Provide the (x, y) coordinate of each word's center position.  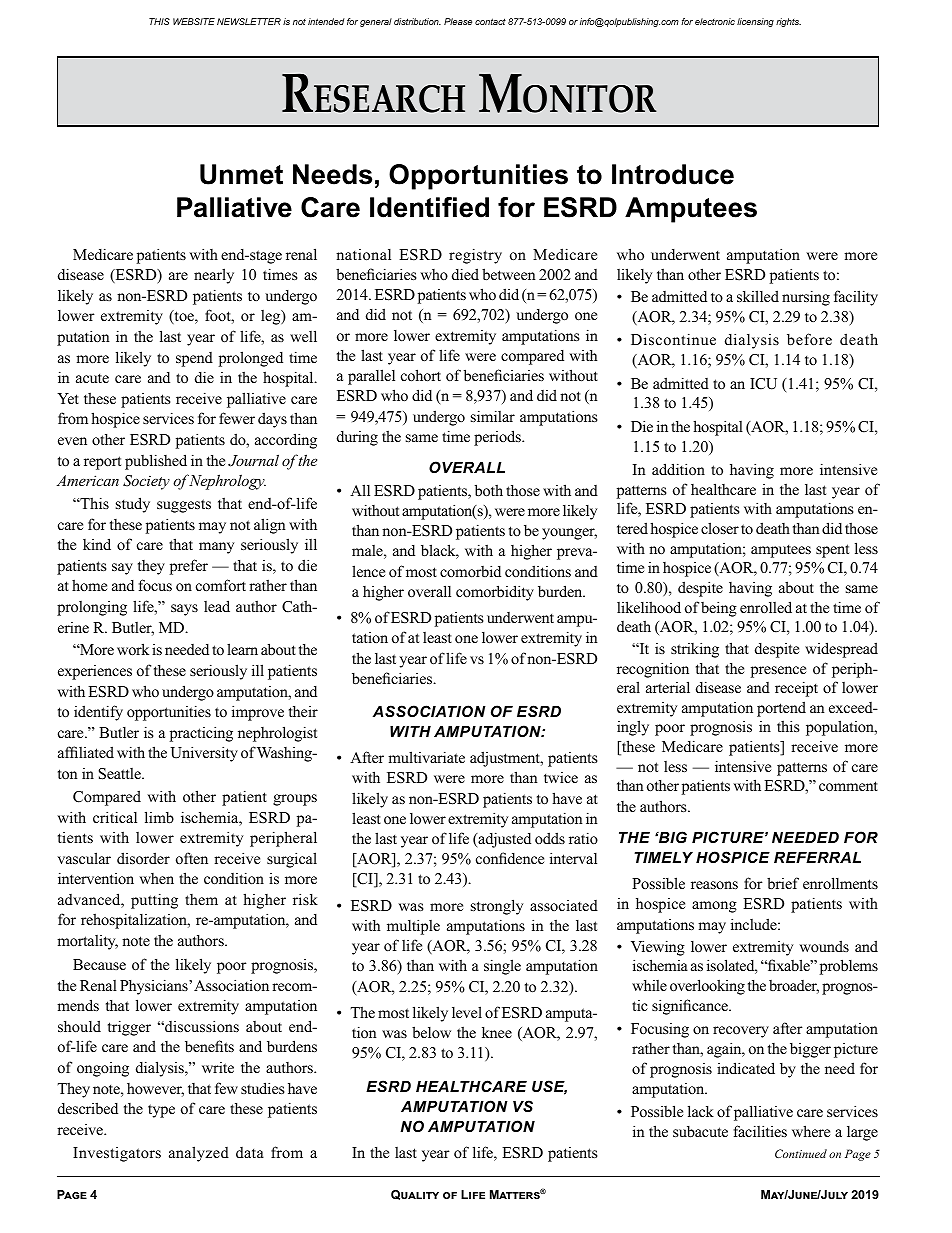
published (156, 462)
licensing (755, 22)
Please (458, 21)
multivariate (426, 757)
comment (848, 786)
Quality (415, 1195)
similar (493, 416)
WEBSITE (194, 21)
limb (159, 817)
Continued (801, 1153)
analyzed (199, 1154)
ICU (763, 384)
